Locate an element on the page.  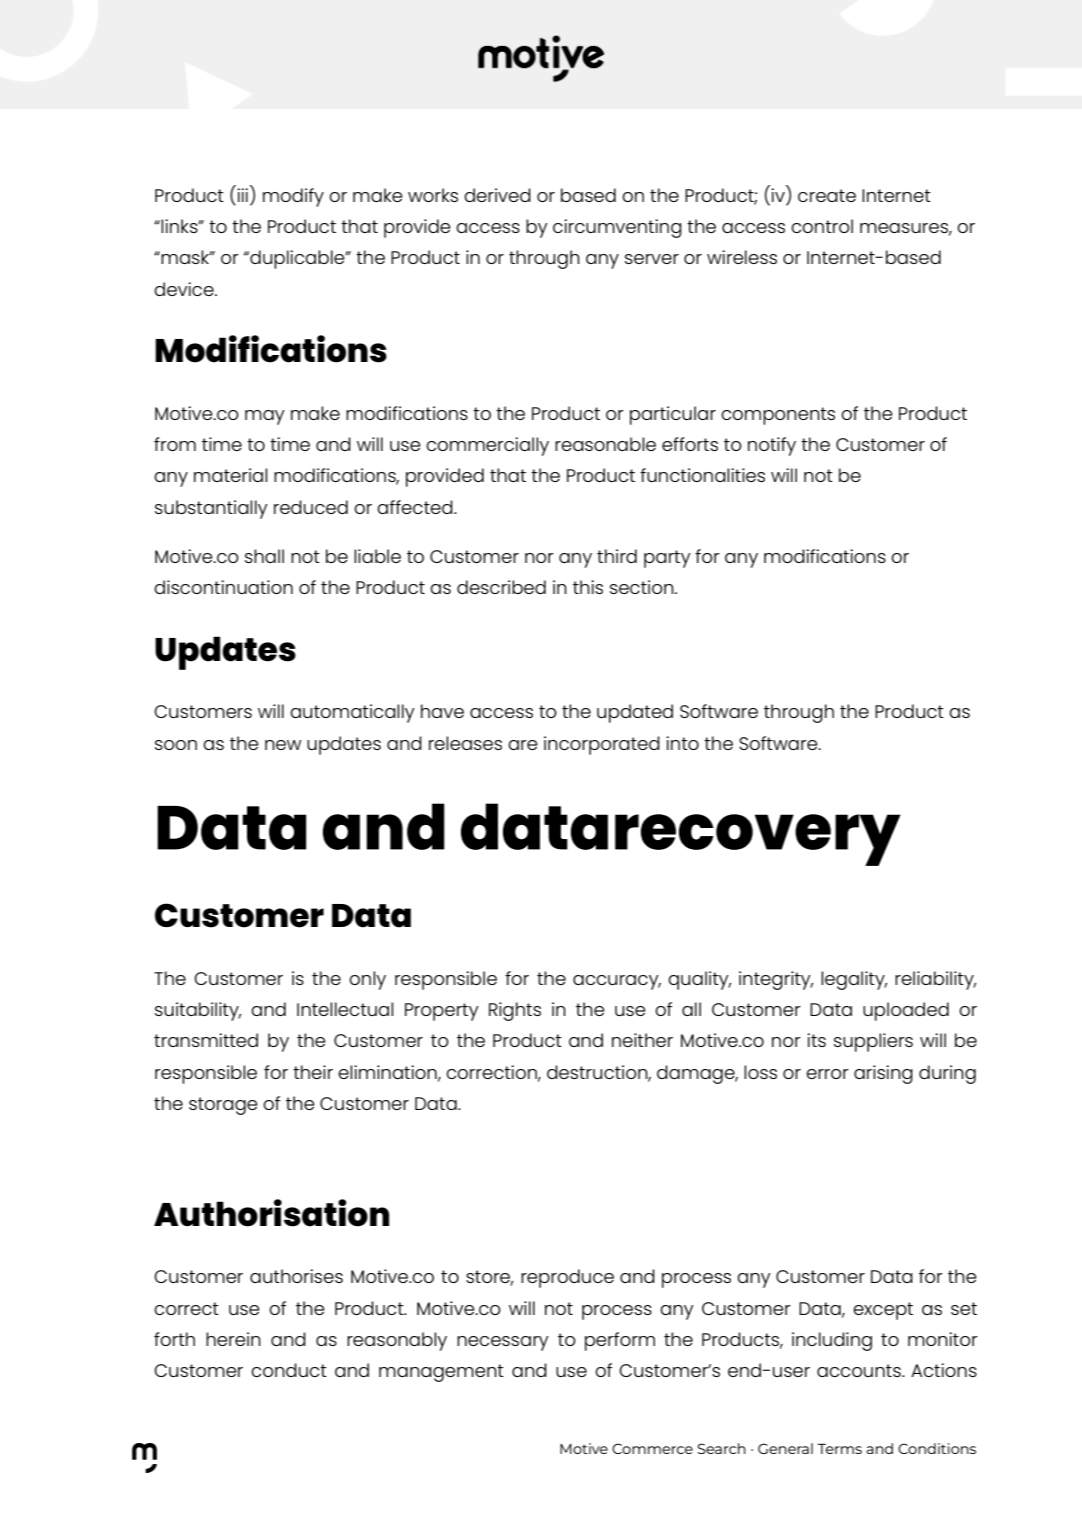
this is located at coordinates (588, 587).
